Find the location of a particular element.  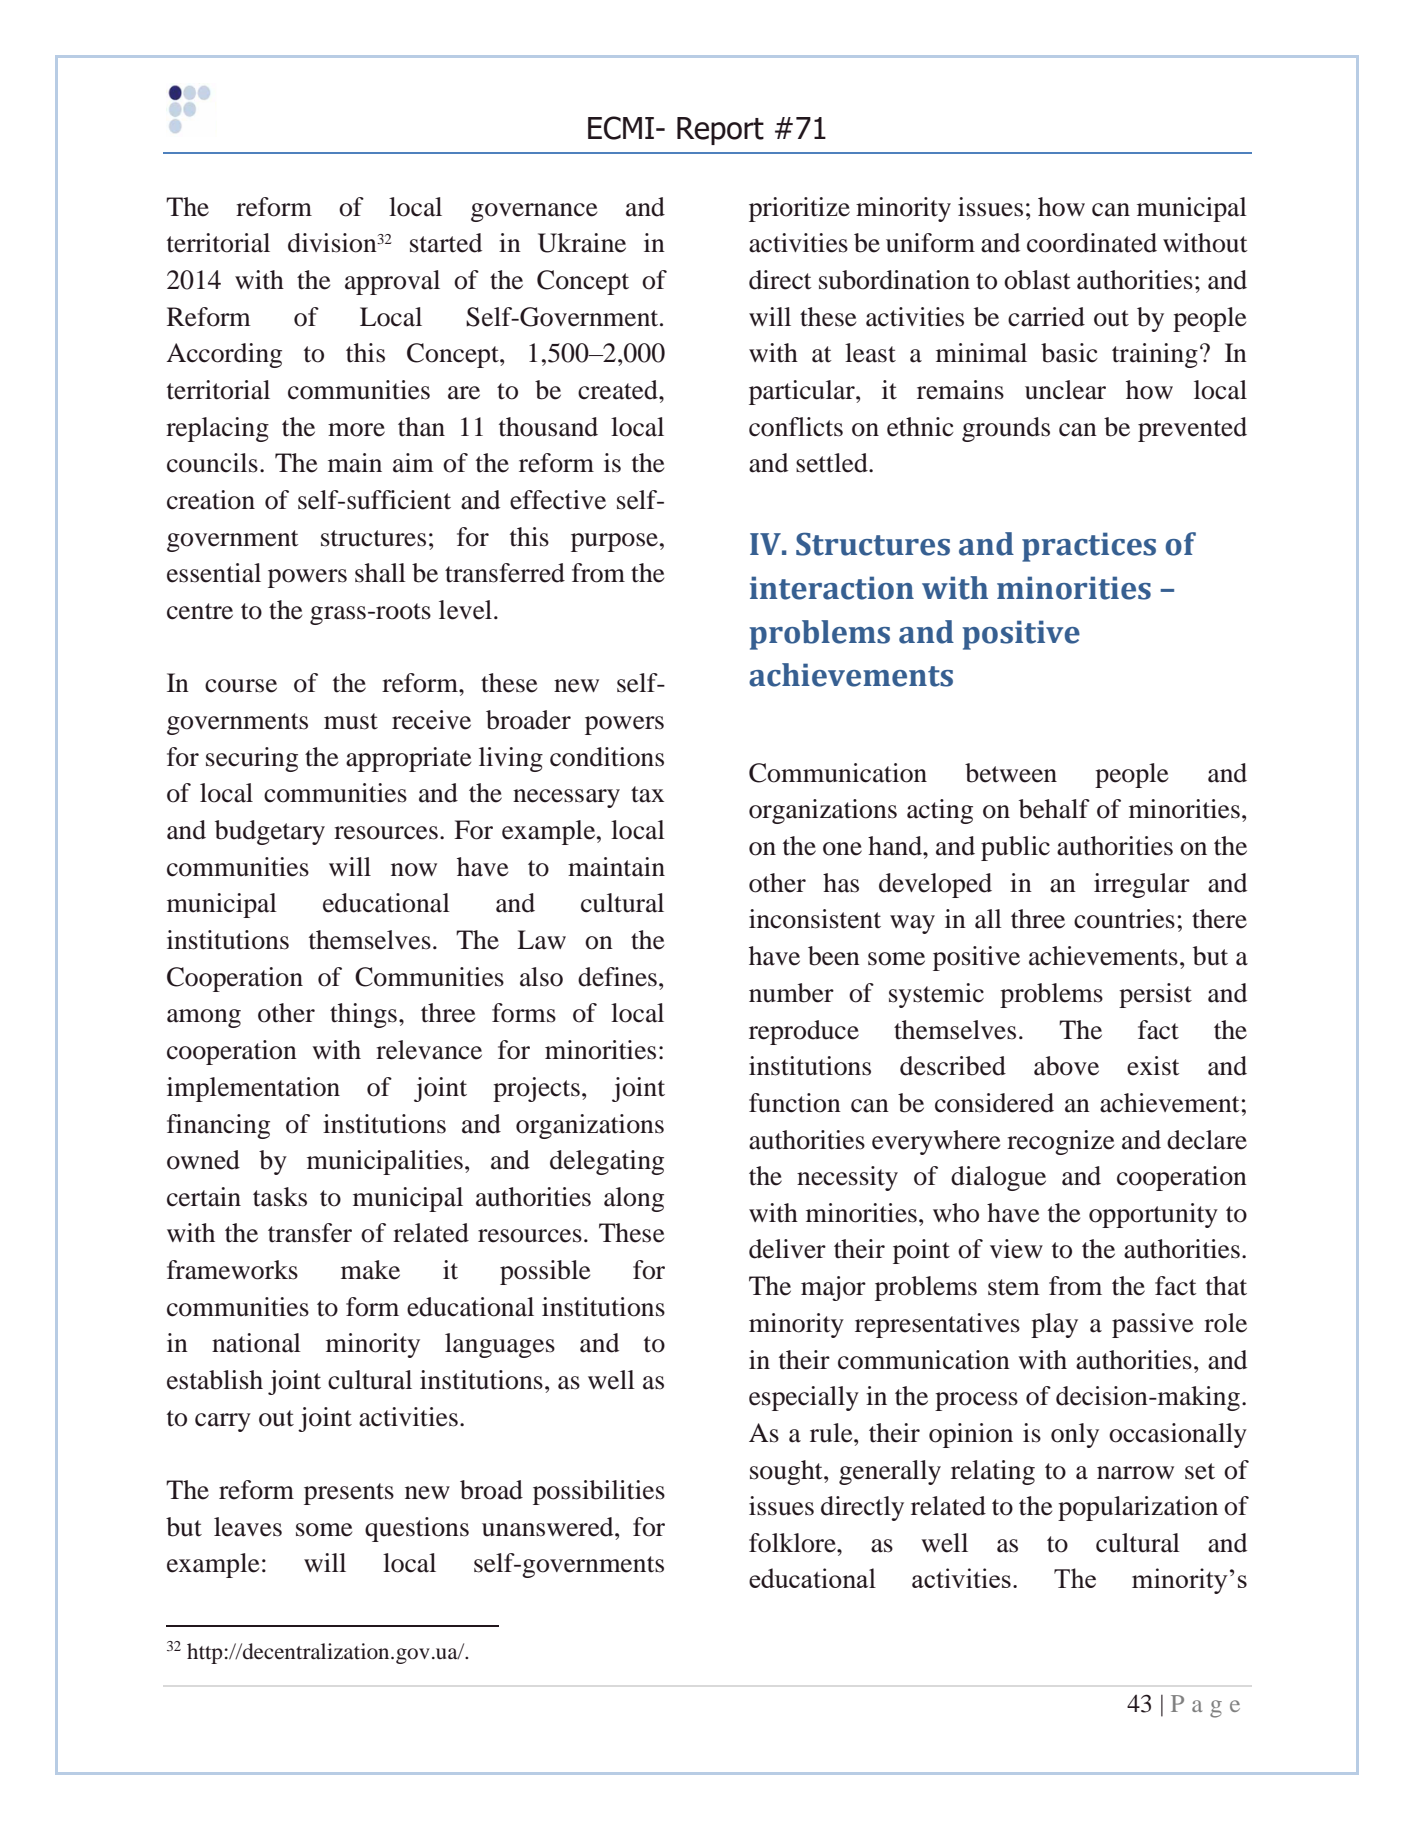

inconsistent is located at coordinates (815, 919).
